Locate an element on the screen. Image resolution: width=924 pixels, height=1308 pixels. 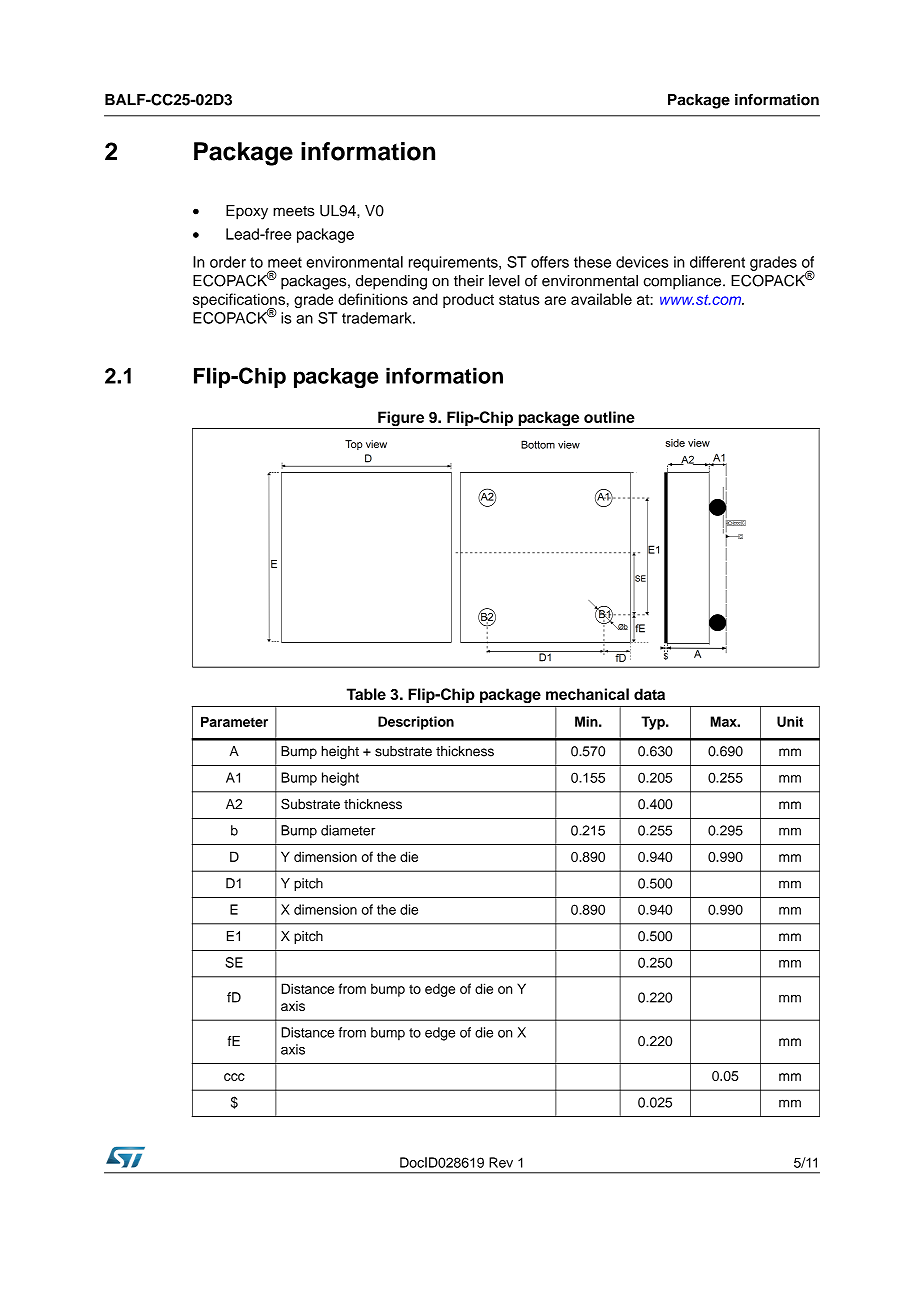
mechanical is located at coordinates (587, 694).
